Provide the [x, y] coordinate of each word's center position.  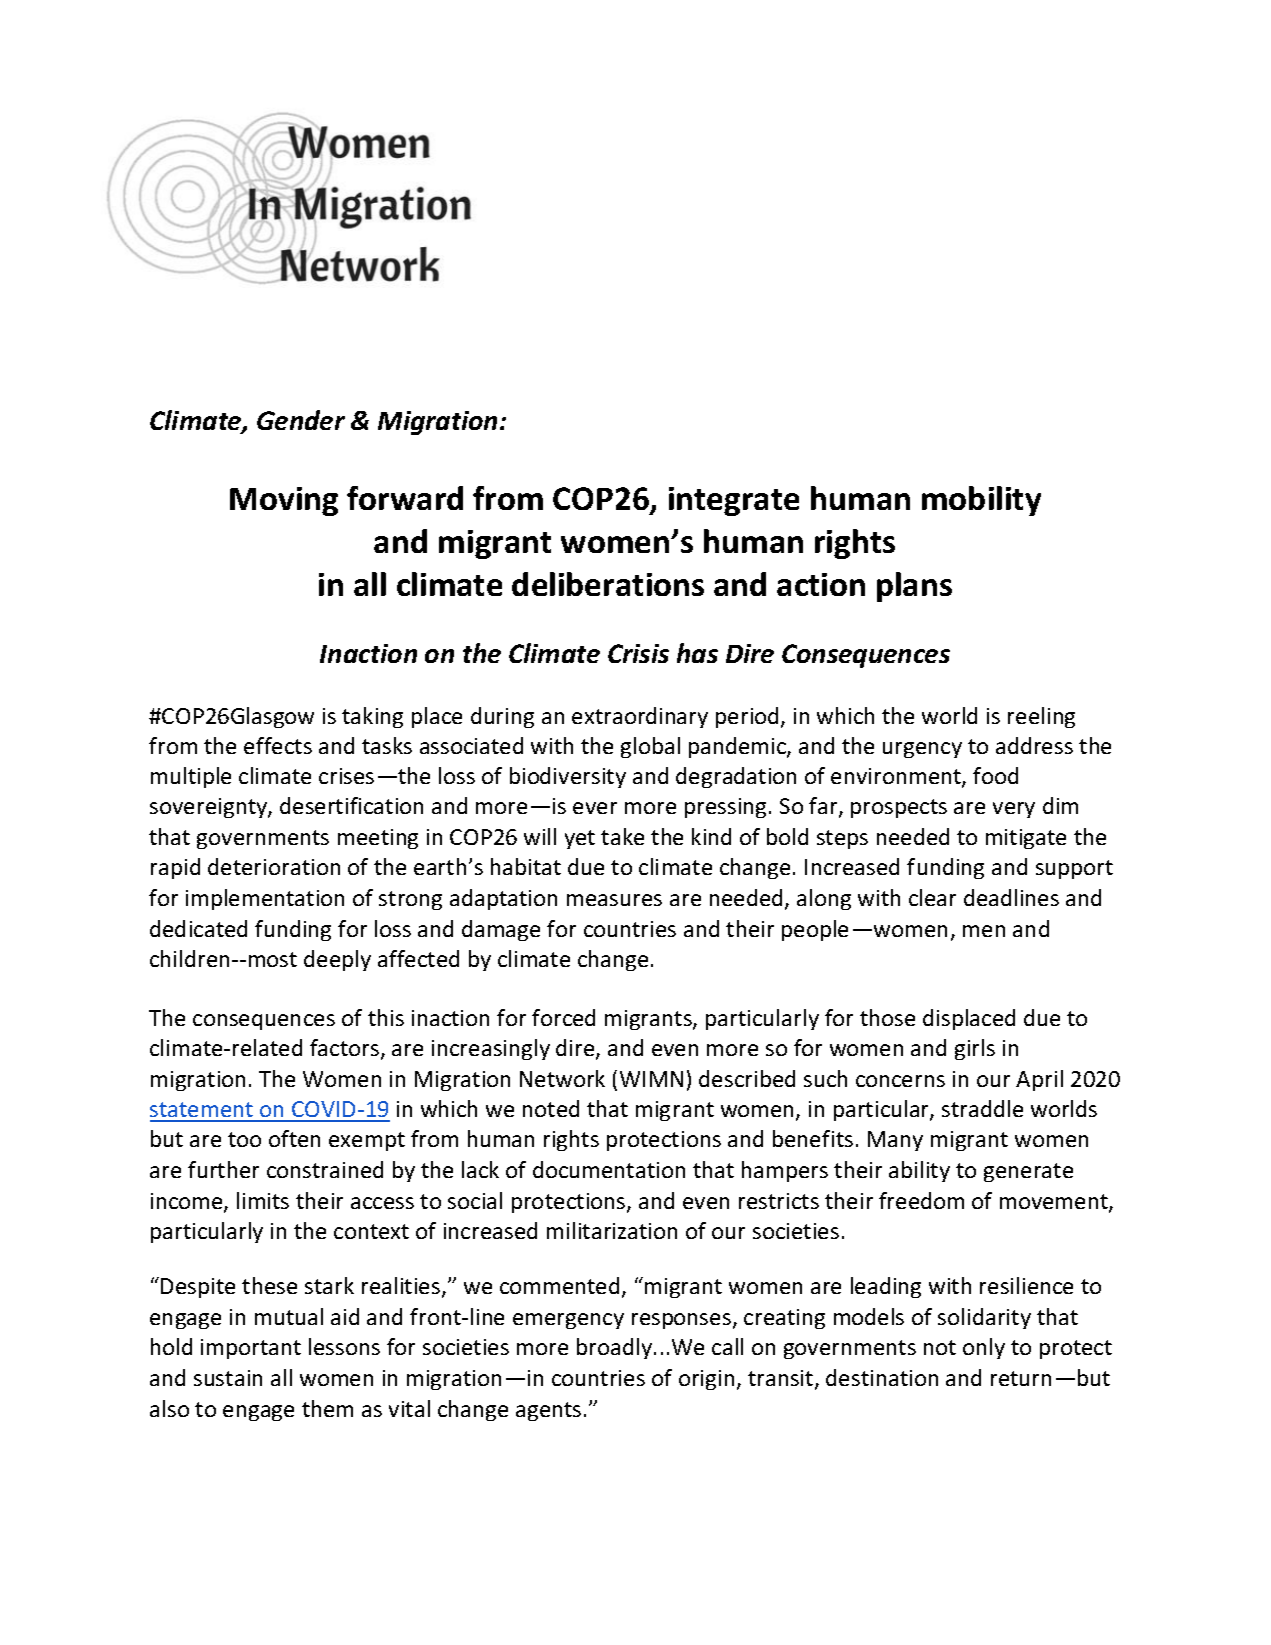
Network [562, 1078]
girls [975, 1049]
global [650, 747]
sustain [228, 1378]
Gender [301, 420]
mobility [981, 501]
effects [278, 745]
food [995, 775]
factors [344, 1047]
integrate [734, 501]
